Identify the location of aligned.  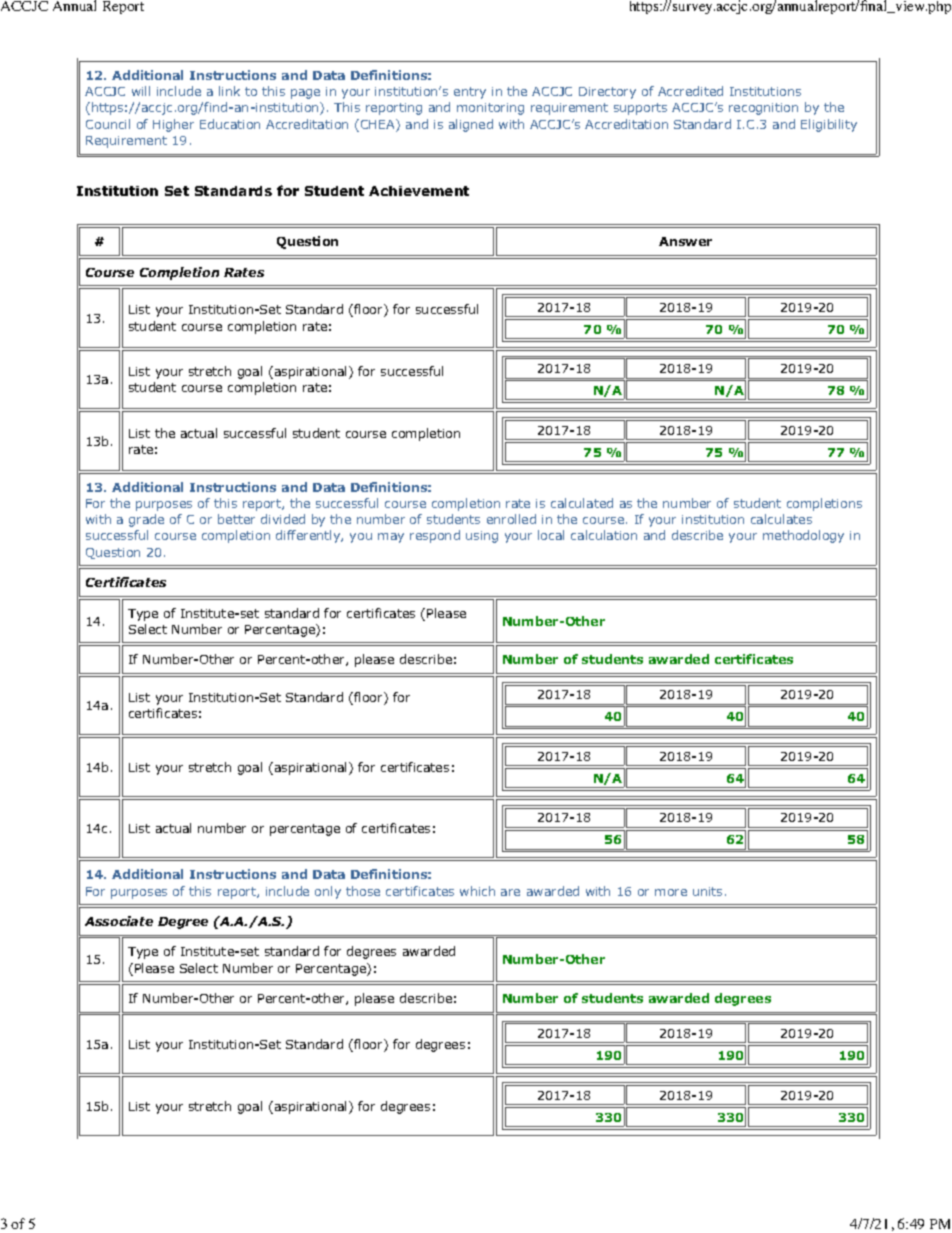
(471, 125).
